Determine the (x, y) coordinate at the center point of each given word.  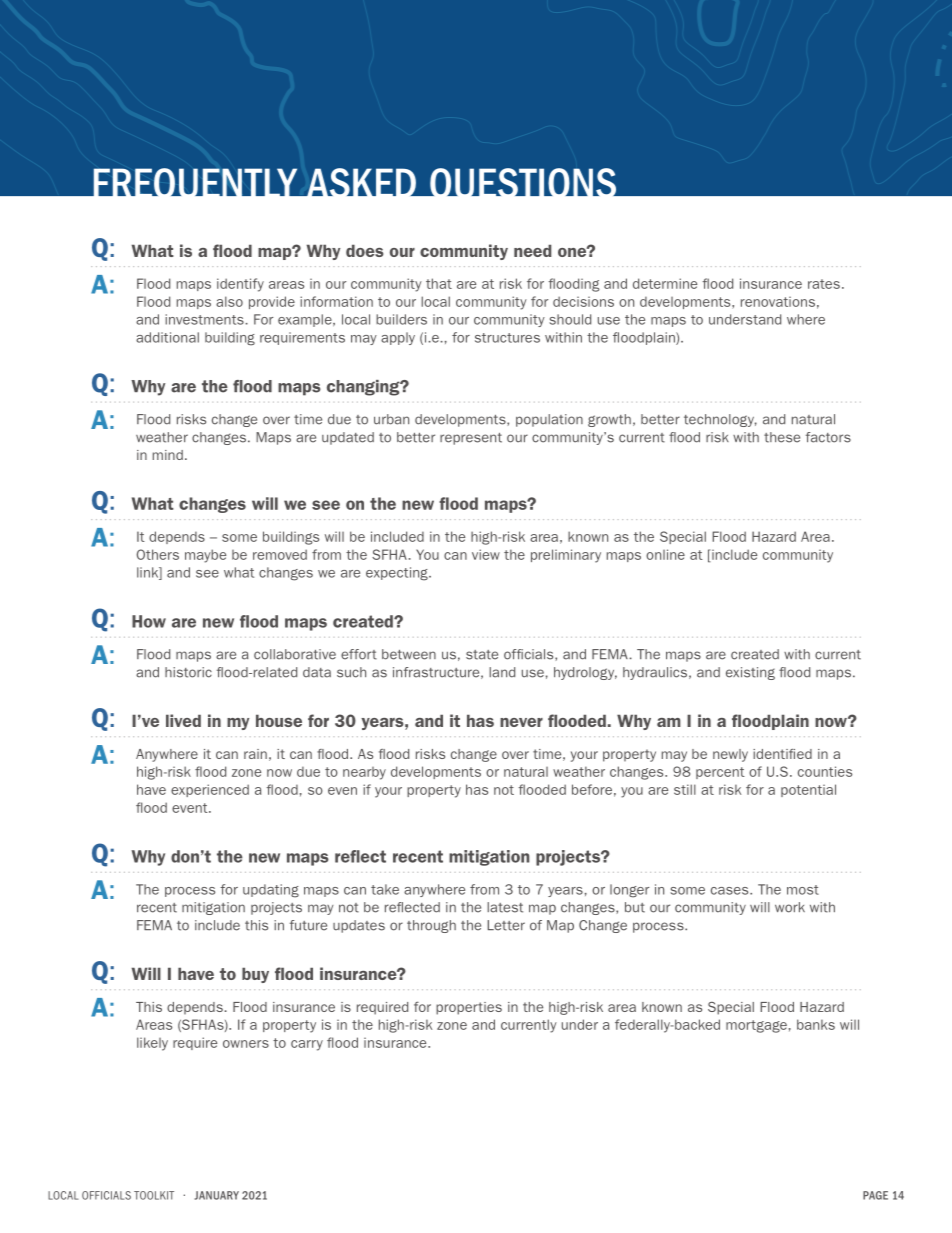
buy (255, 975)
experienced (210, 790)
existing (750, 673)
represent (471, 439)
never (521, 722)
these (782, 437)
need (532, 250)
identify (240, 285)
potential (808, 790)
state (482, 655)
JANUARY (216, 1195)
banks (816, 1024)
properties (469, 1008)
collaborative (295, 654)
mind (168, 455)
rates (824, 284)
